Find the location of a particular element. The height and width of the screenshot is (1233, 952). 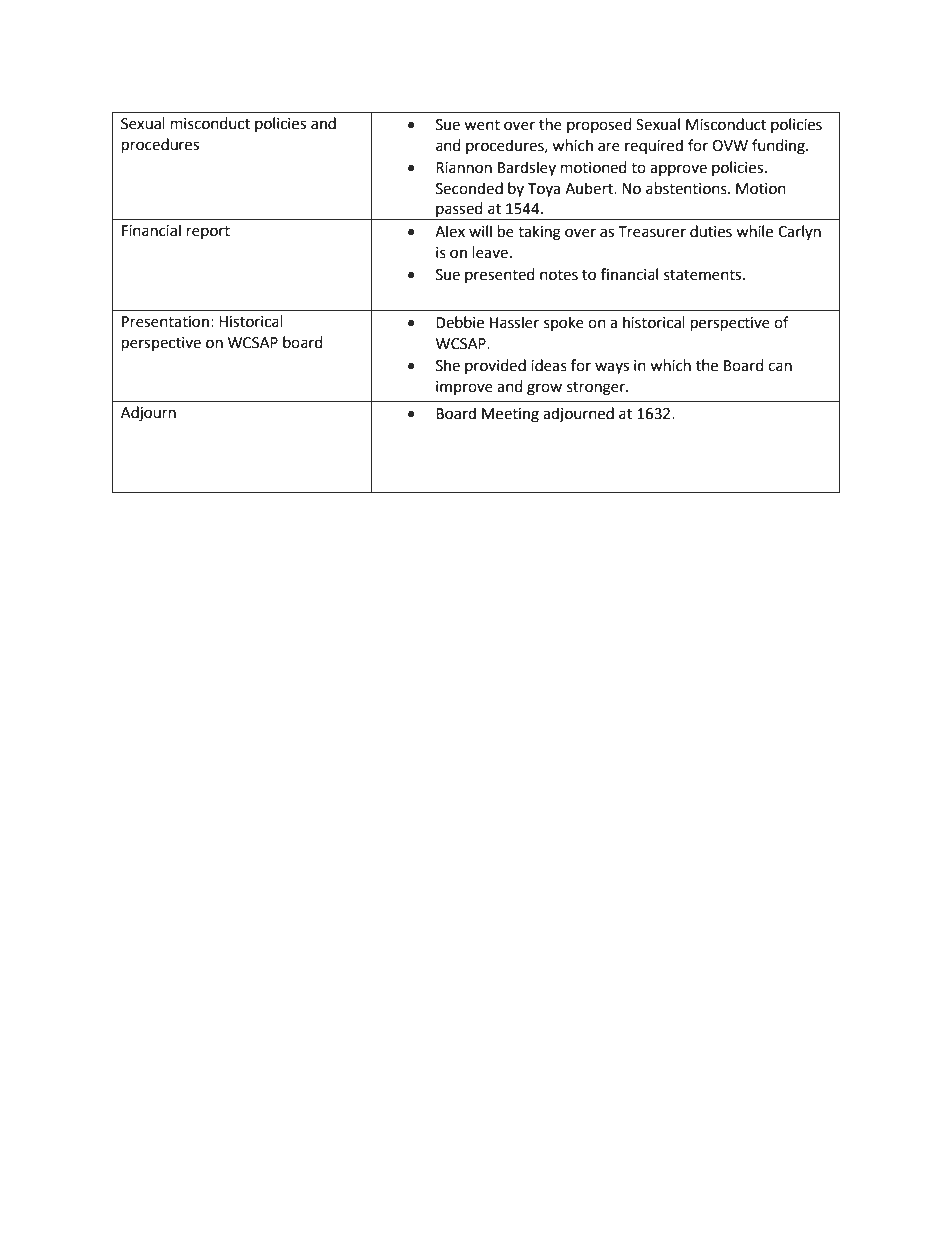

proposed is located at coordinates (599, 125).
